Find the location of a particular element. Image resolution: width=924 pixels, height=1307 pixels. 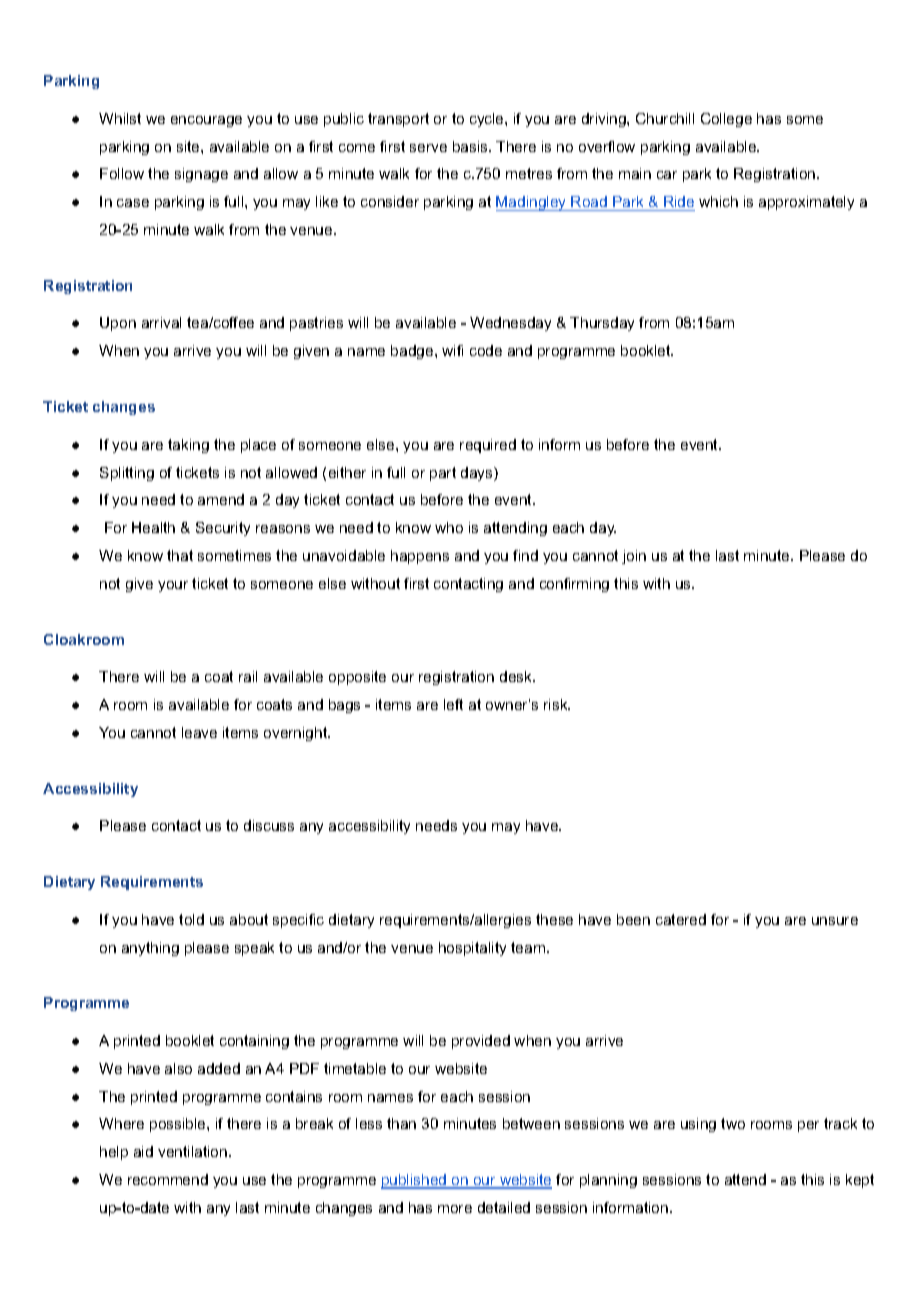

taking is located at coordinates (188, 446).
